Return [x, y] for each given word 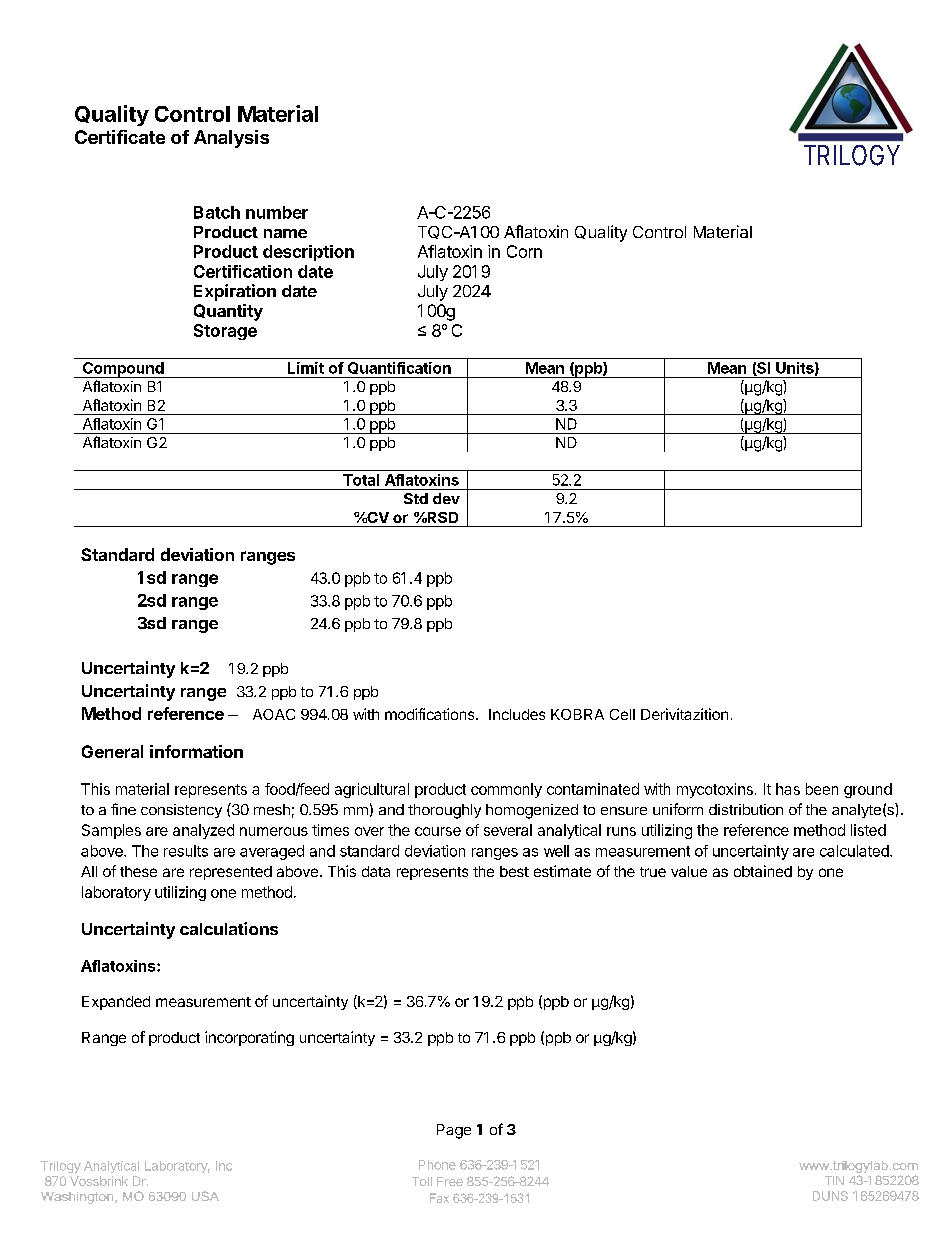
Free [450, 1181]
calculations [229, 928]
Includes [517, 714]
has [788, 789]
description [308, 253]
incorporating [249, 1038]
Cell [622, 714]
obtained [763, 871]
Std [416, 498]
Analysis [231, 139]
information [196, 751]
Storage [225, 332]
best [514, 871]
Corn [524, 251]
